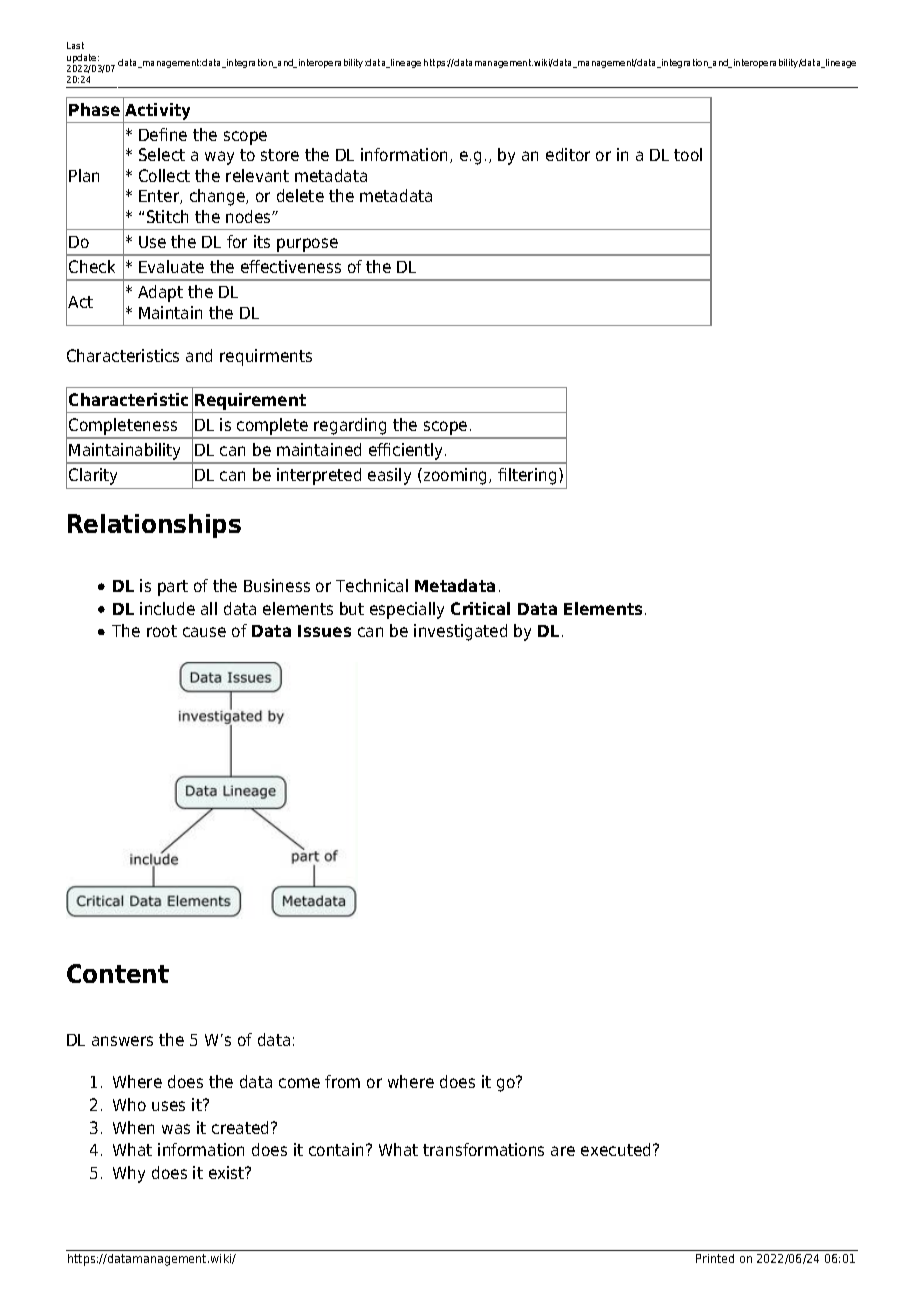 The height and width of the image is (1308, 924). I want to click on especially, so click(407, 610).
